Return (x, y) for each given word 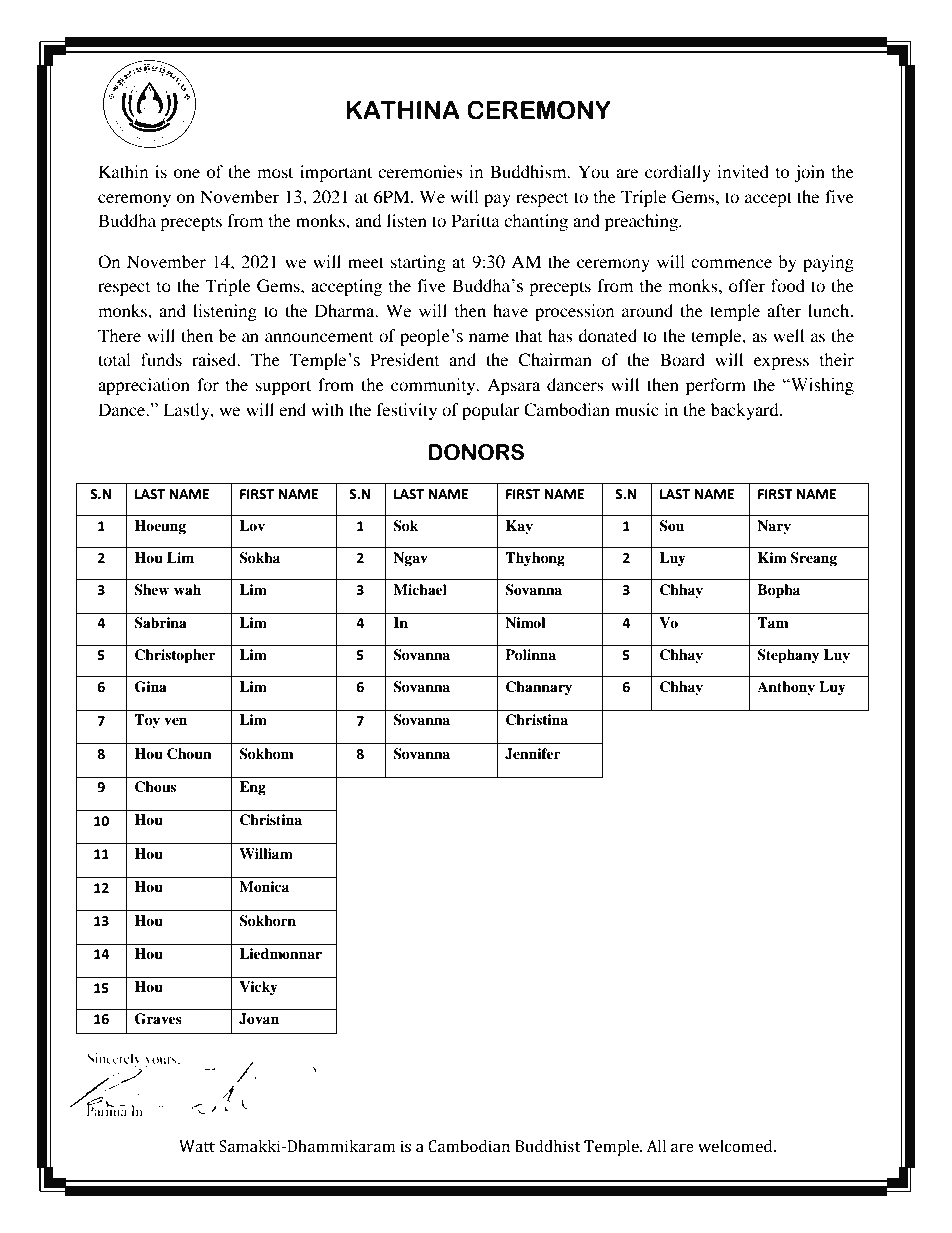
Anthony (786, 688)
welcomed (736, 1146)
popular (491, 411)
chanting (536, 222)
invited (743, 171)
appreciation (144, 386)
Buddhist (548, 1146)
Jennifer (533, 754)
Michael (420, 589)
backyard (746, 411)
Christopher (175, 656)
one (186, 173)
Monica (264, 886)
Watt (197, 1146)
